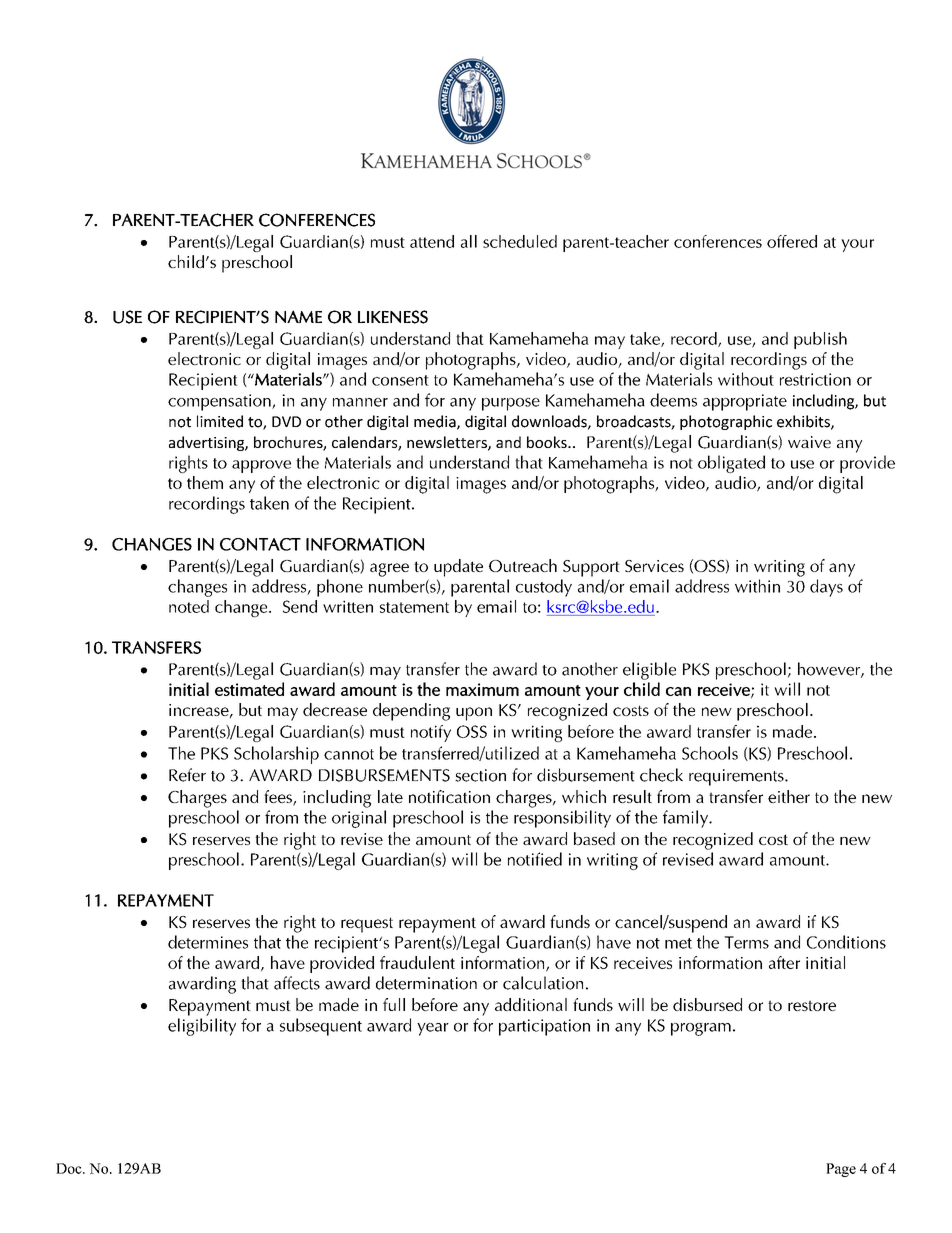 Image resolution: width=952 pixels, height=1233 pixels. Describe the element at coordinates (208, 942) in the image. I see `determines` at that location.
